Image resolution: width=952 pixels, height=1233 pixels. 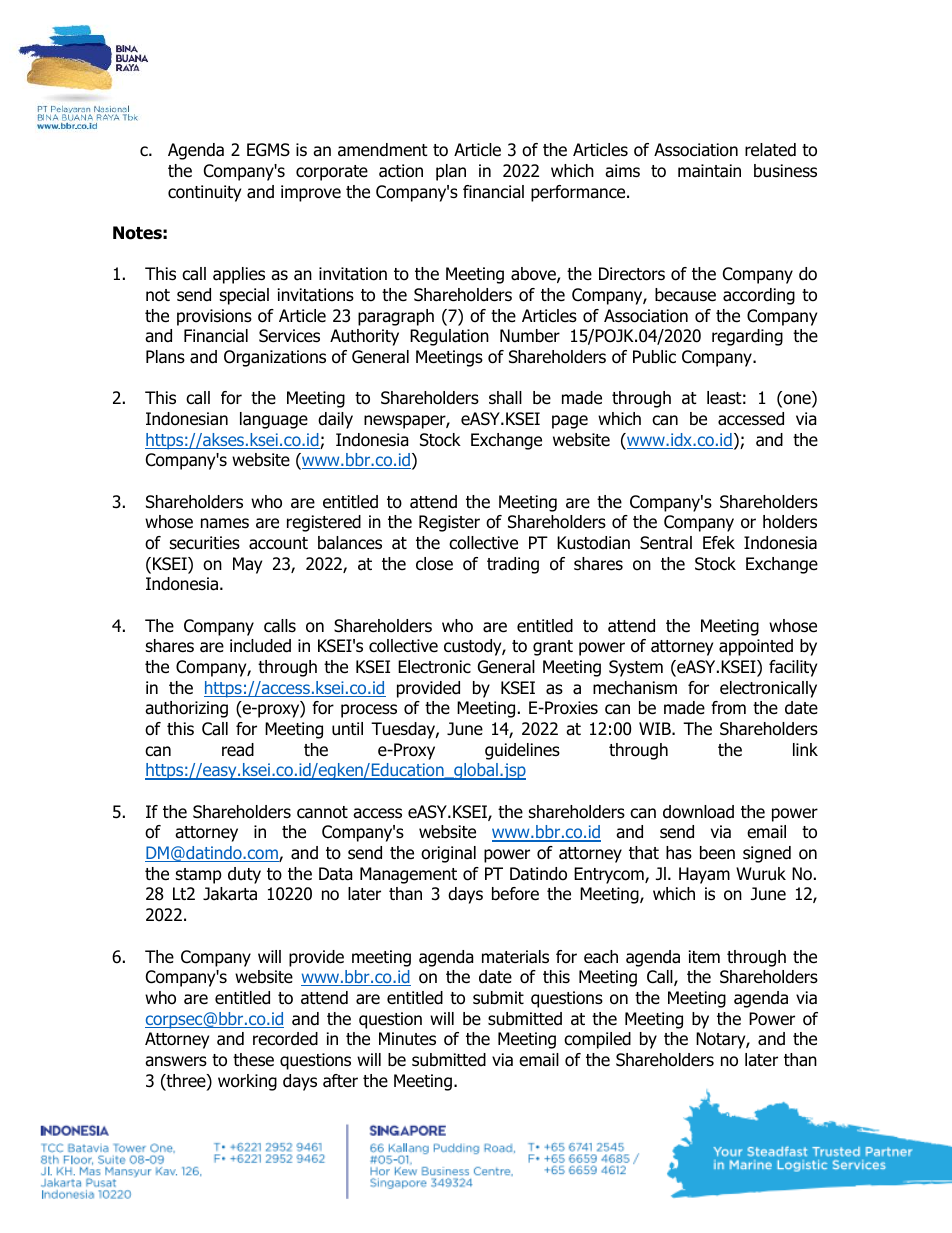 What do you see at coordinates (717, 853) in the document?
I see `been` at bounding box center [717, 853].
